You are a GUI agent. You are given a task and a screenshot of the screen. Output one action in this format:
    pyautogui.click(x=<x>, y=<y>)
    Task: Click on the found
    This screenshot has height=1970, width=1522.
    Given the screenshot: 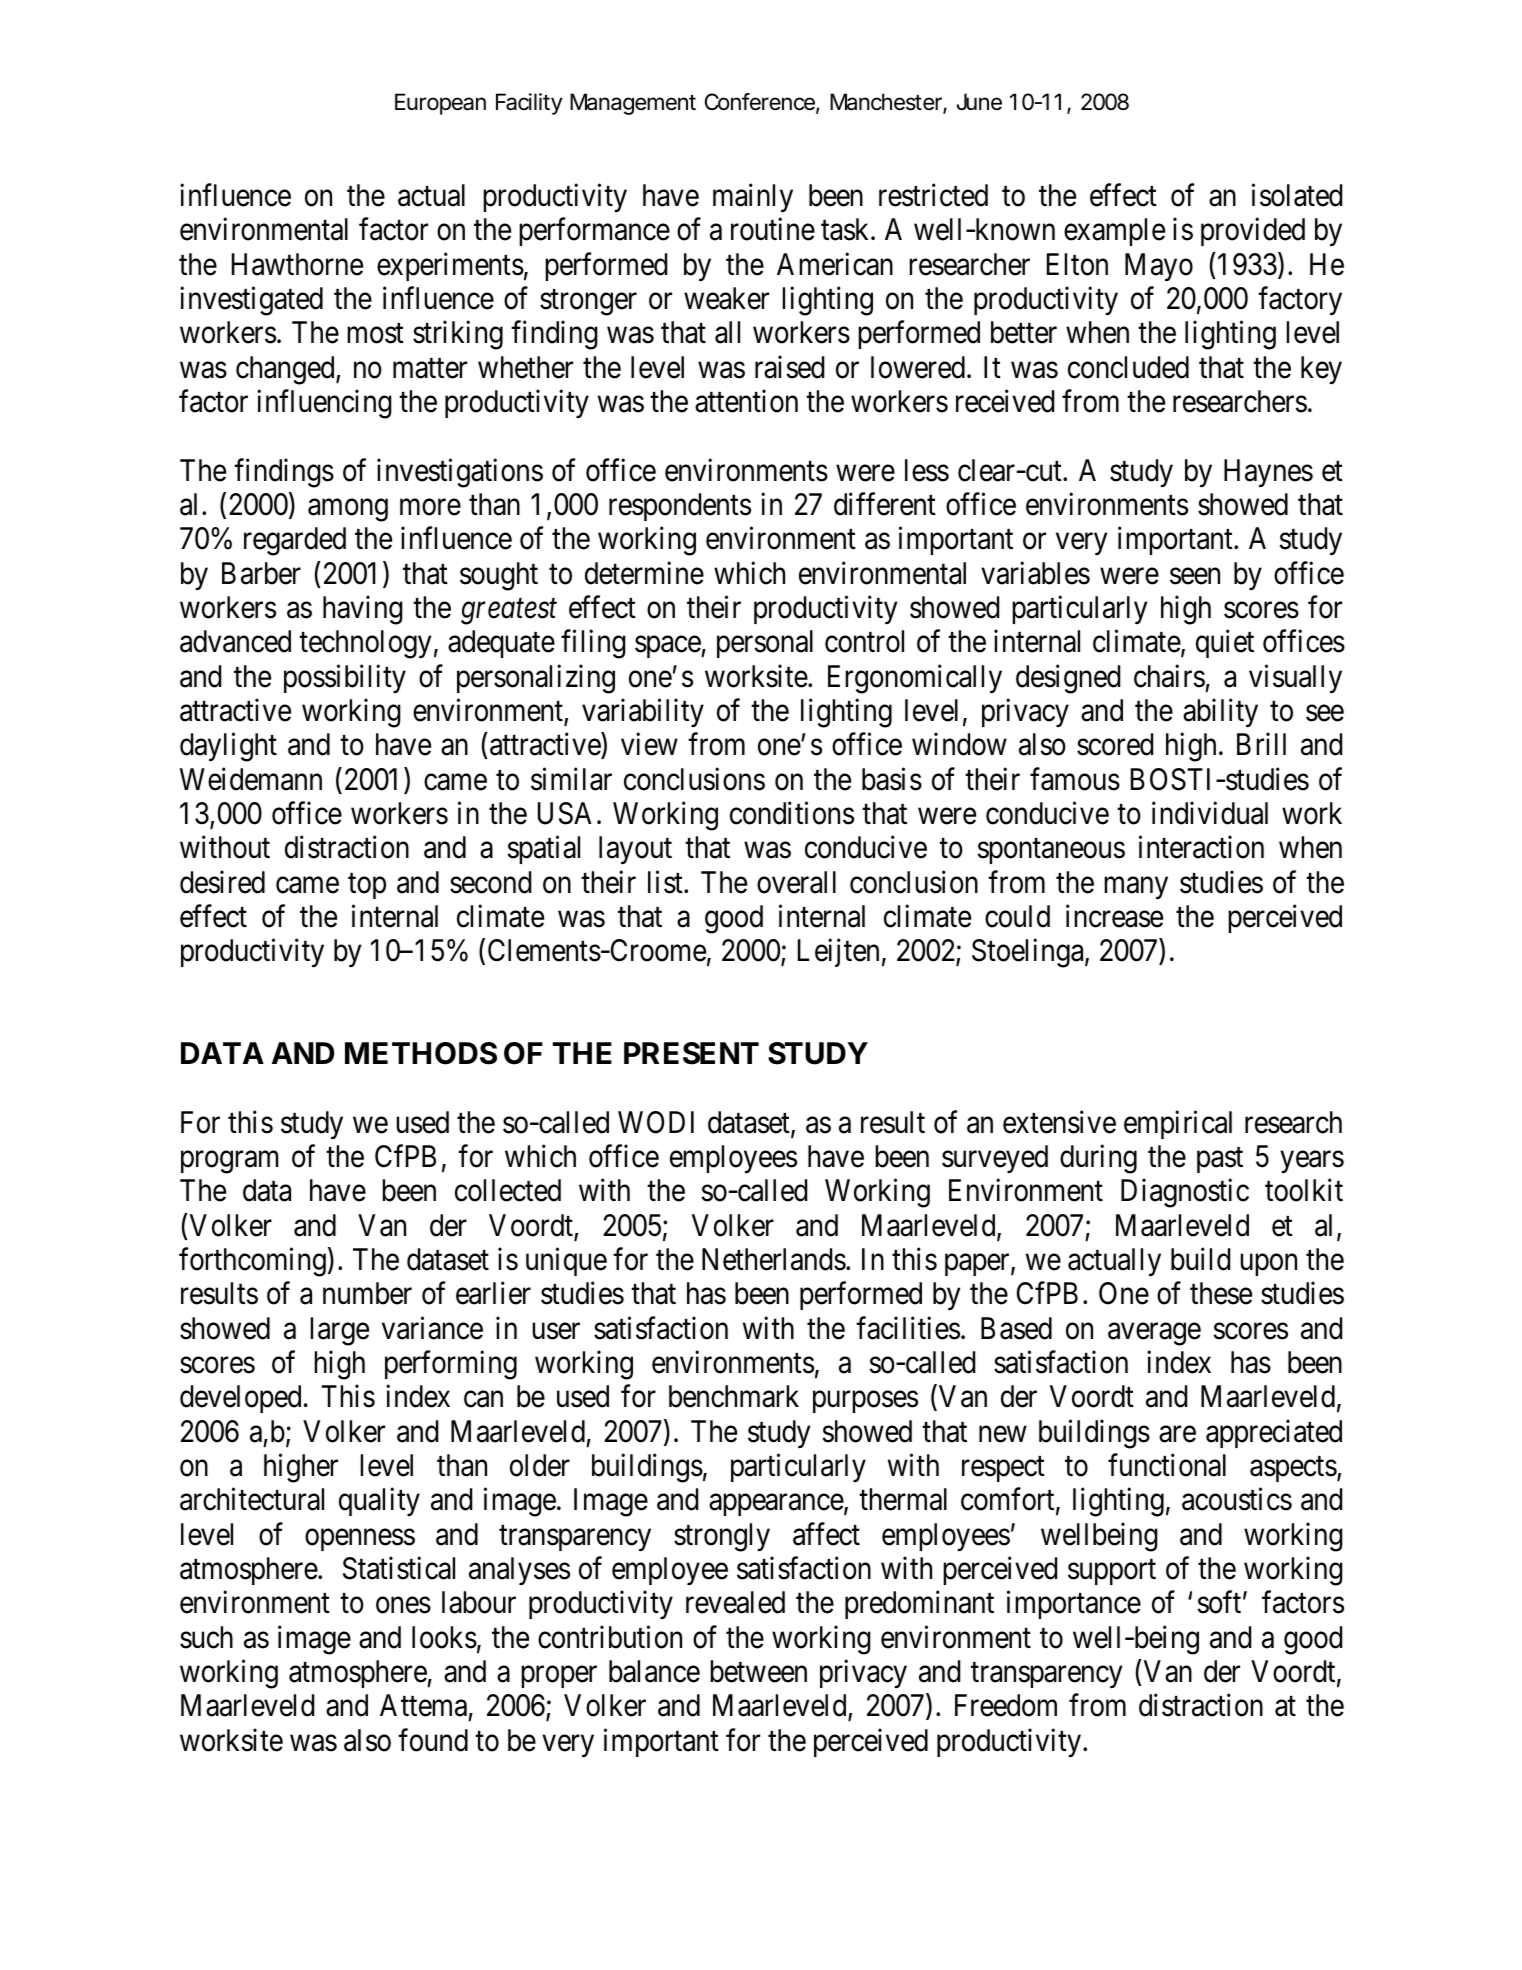 What is the action you would take?
    pyautogui.click(x=433, y=1740)
